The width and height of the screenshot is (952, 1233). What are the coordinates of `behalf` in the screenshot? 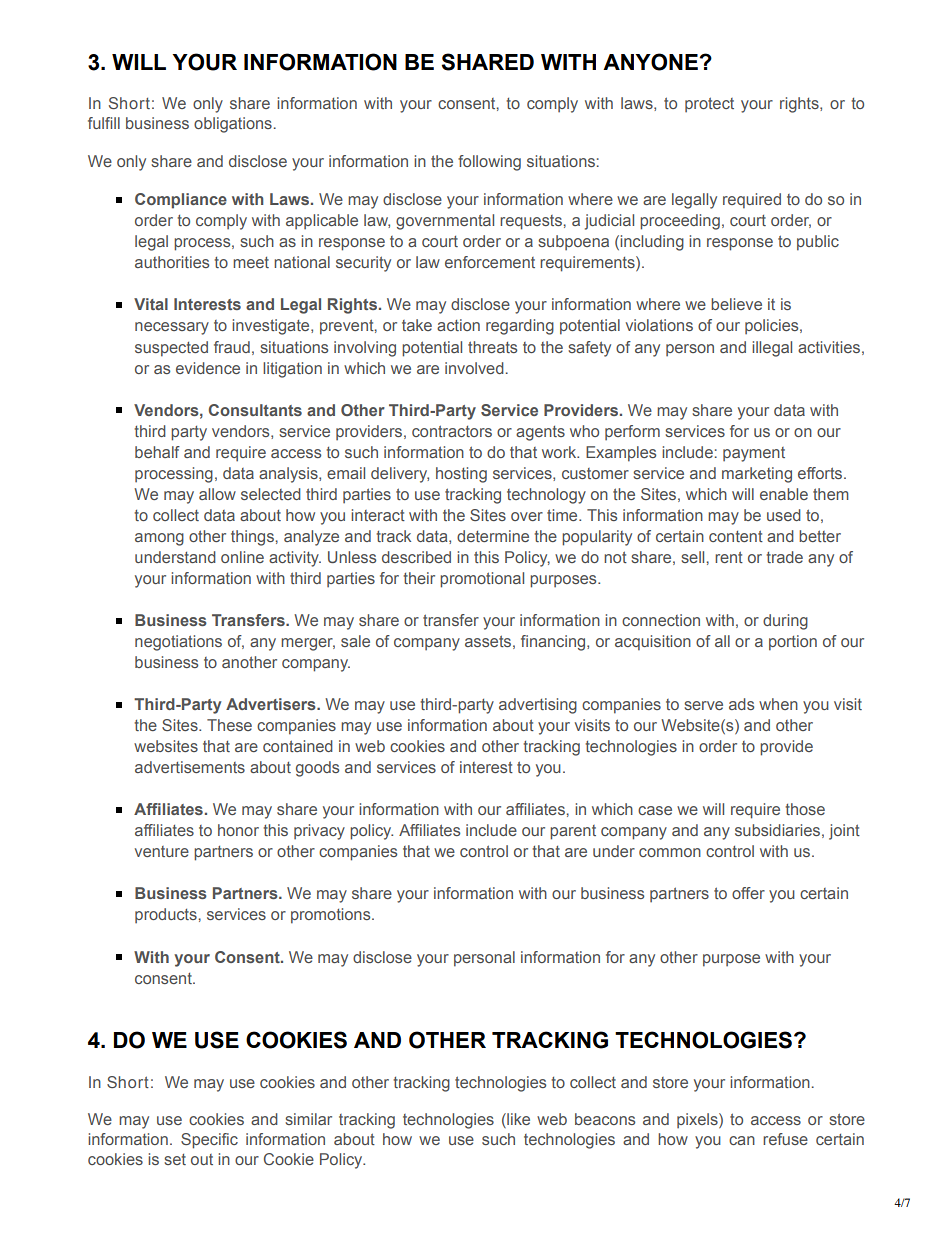 It's located at (157, 452).
